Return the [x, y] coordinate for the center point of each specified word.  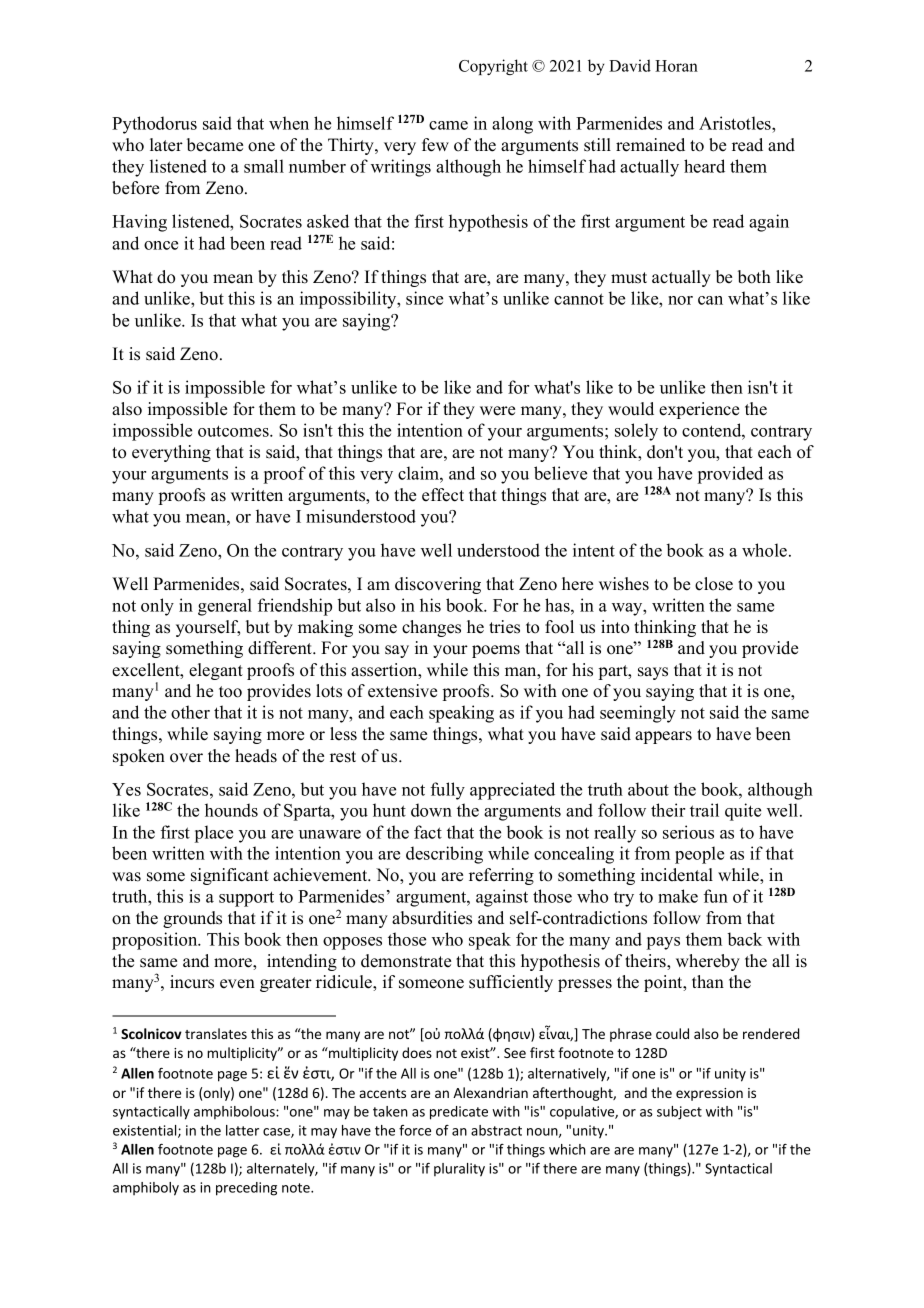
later [166, 145]
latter [242, 1130]
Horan [676, 66]
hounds [231, 810]
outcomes [234, 431]
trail [704, 810]
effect [443, 495]
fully [448, 791]
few [435, 145]
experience [699, 410]
